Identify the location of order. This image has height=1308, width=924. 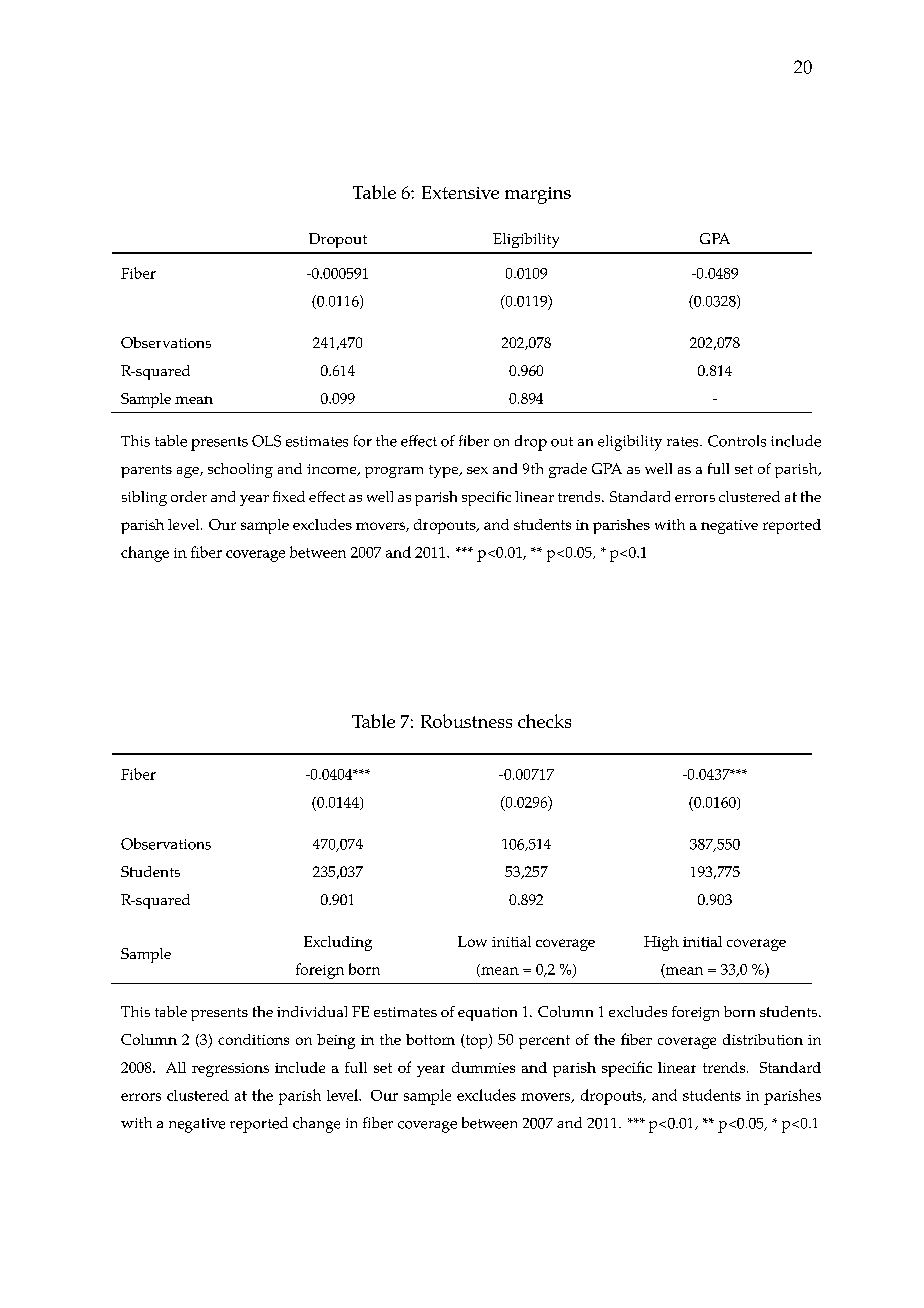
(189, 496).
